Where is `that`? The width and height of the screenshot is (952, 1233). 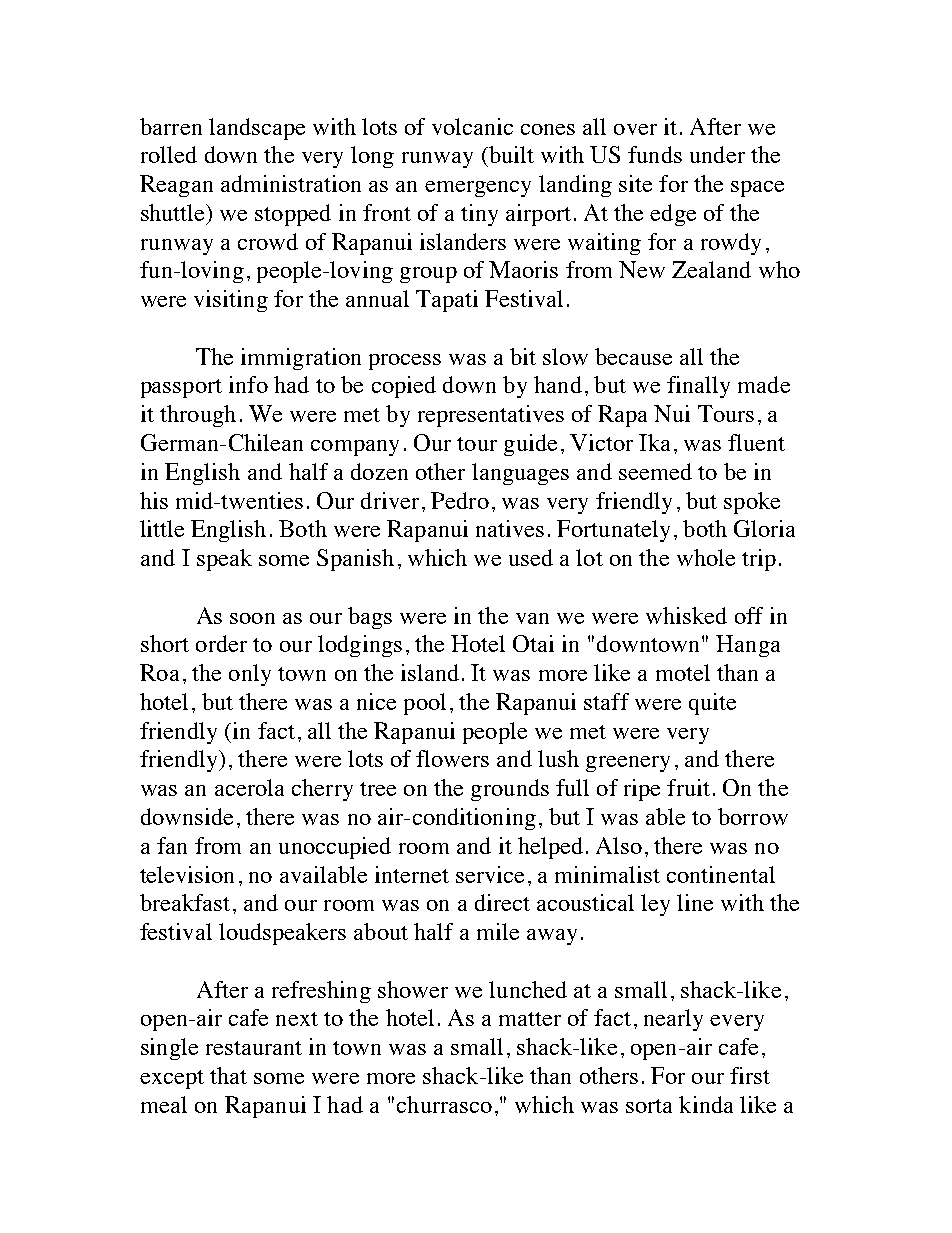
that is located at coordinates (228, 1075).
